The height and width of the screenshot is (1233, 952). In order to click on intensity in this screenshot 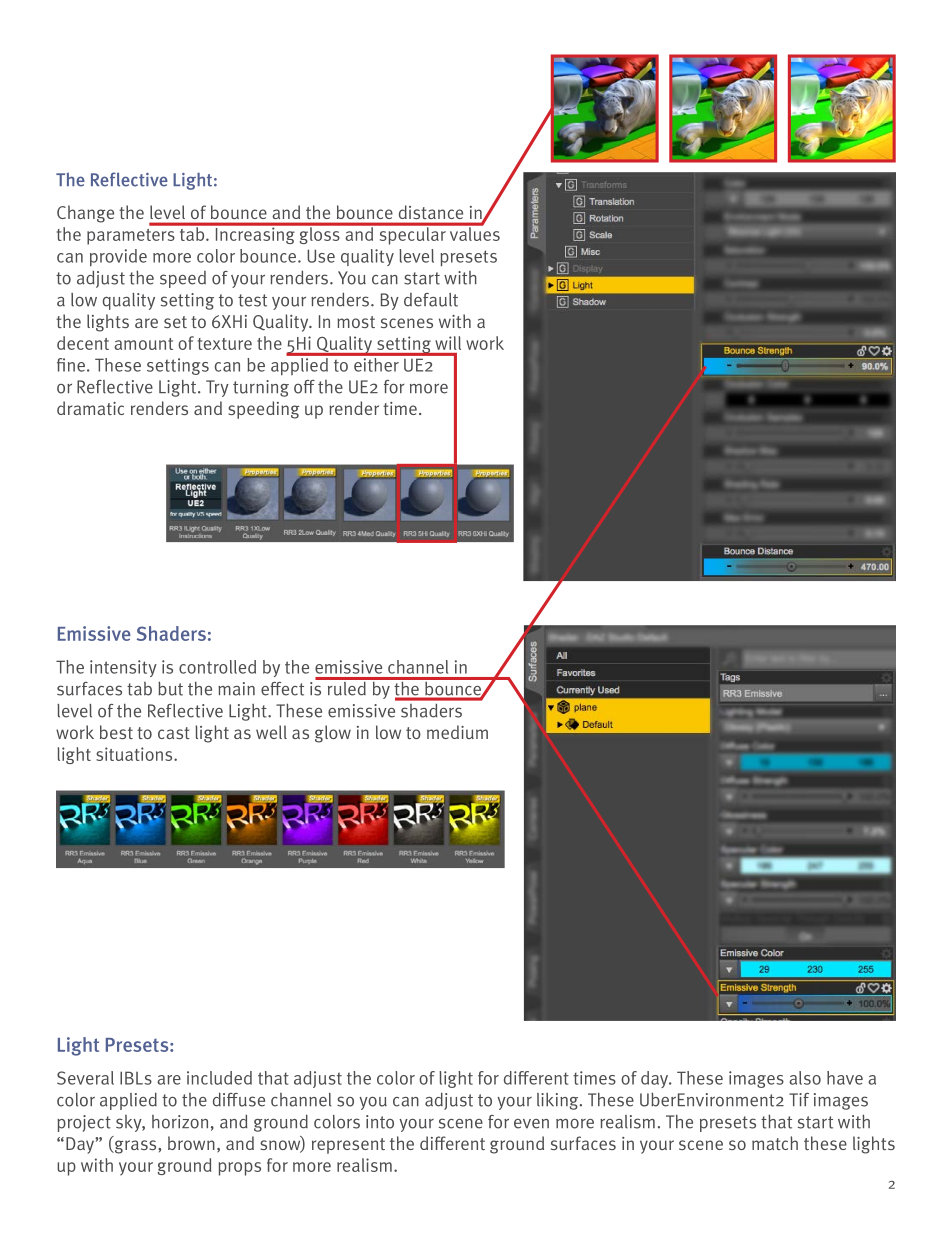, I will do `click(123, 668)`.
